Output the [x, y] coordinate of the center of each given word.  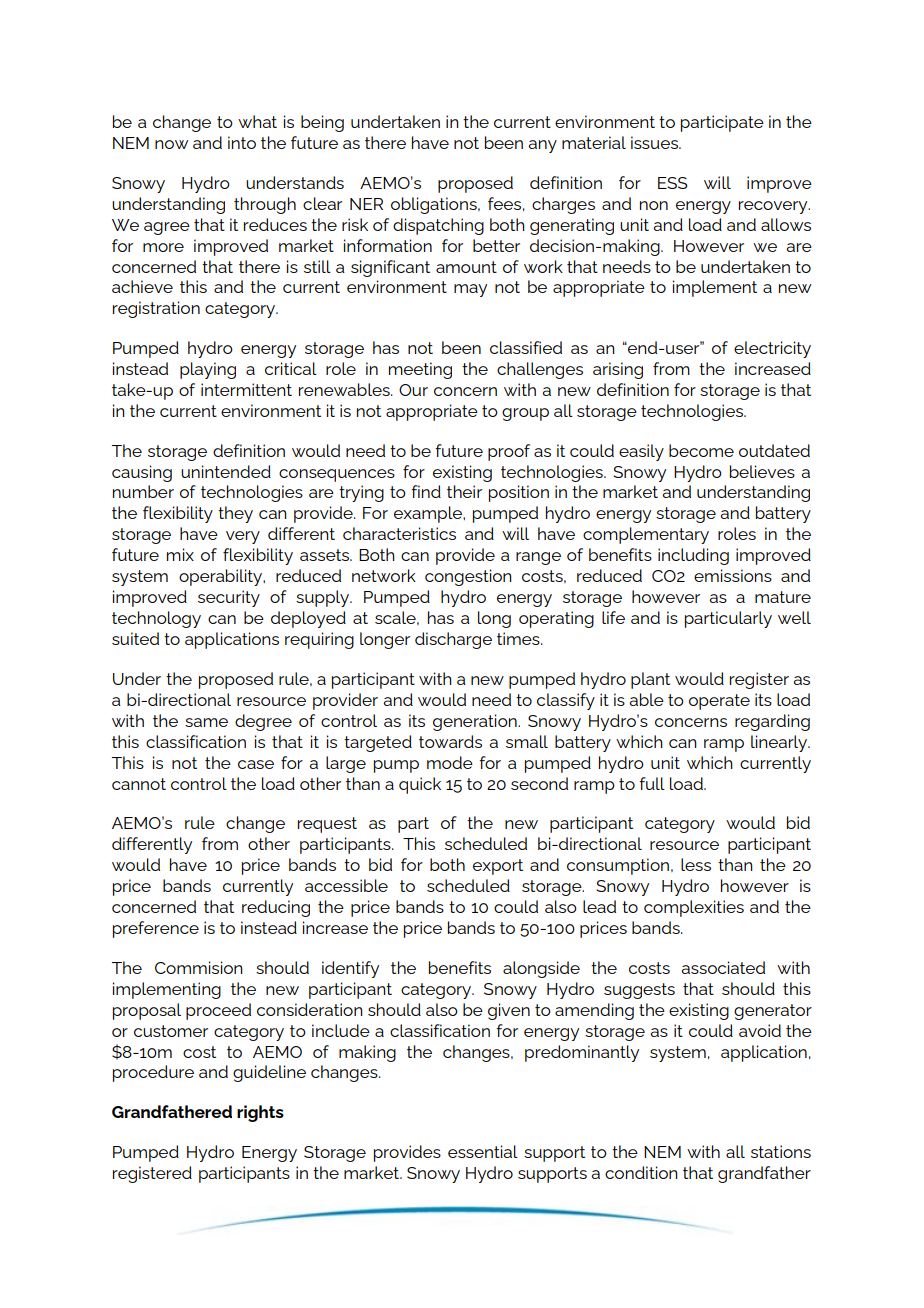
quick [420, 785]
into [242, 142]
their [464, 491]
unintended [226, 471]
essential [483, 1151]
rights [260, 1113]
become [701, 450]
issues [655, 142]
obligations [435, 205]
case [256, 764]
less [696, 864]
